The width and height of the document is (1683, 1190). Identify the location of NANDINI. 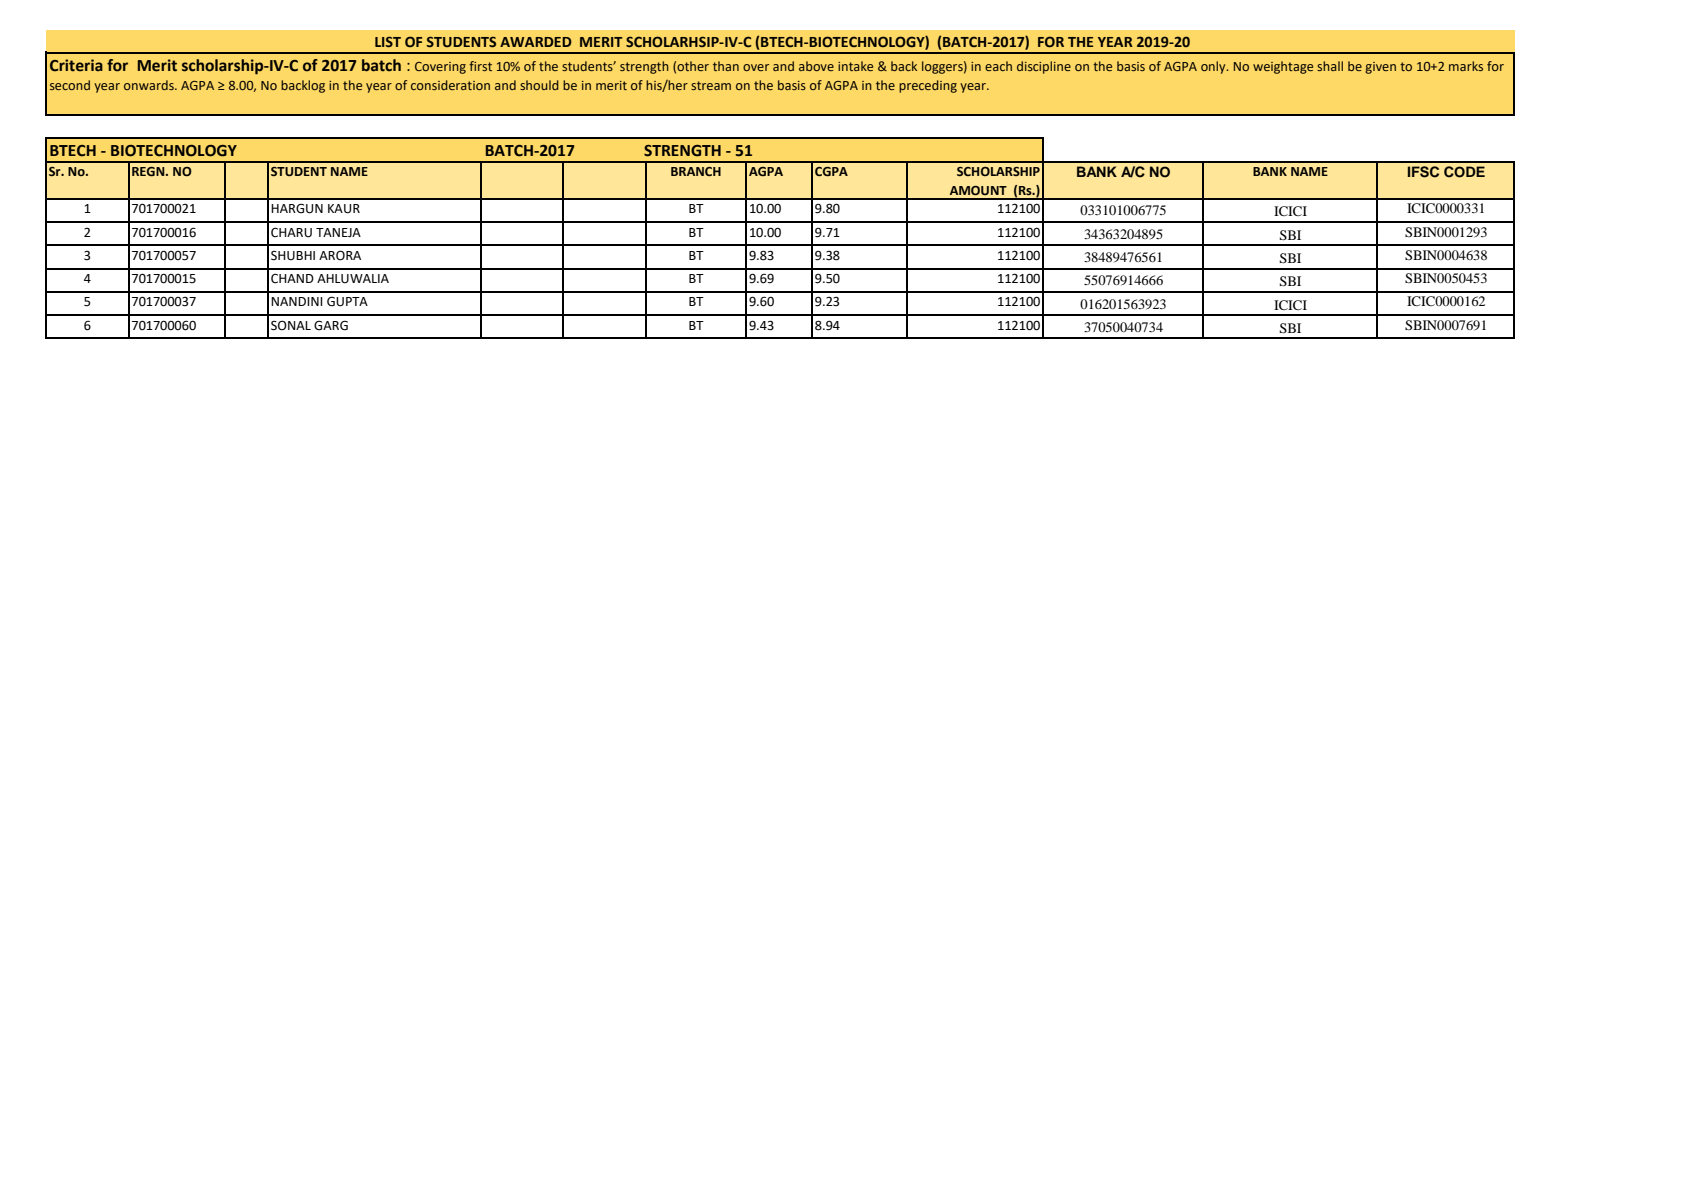
(297, 301).
